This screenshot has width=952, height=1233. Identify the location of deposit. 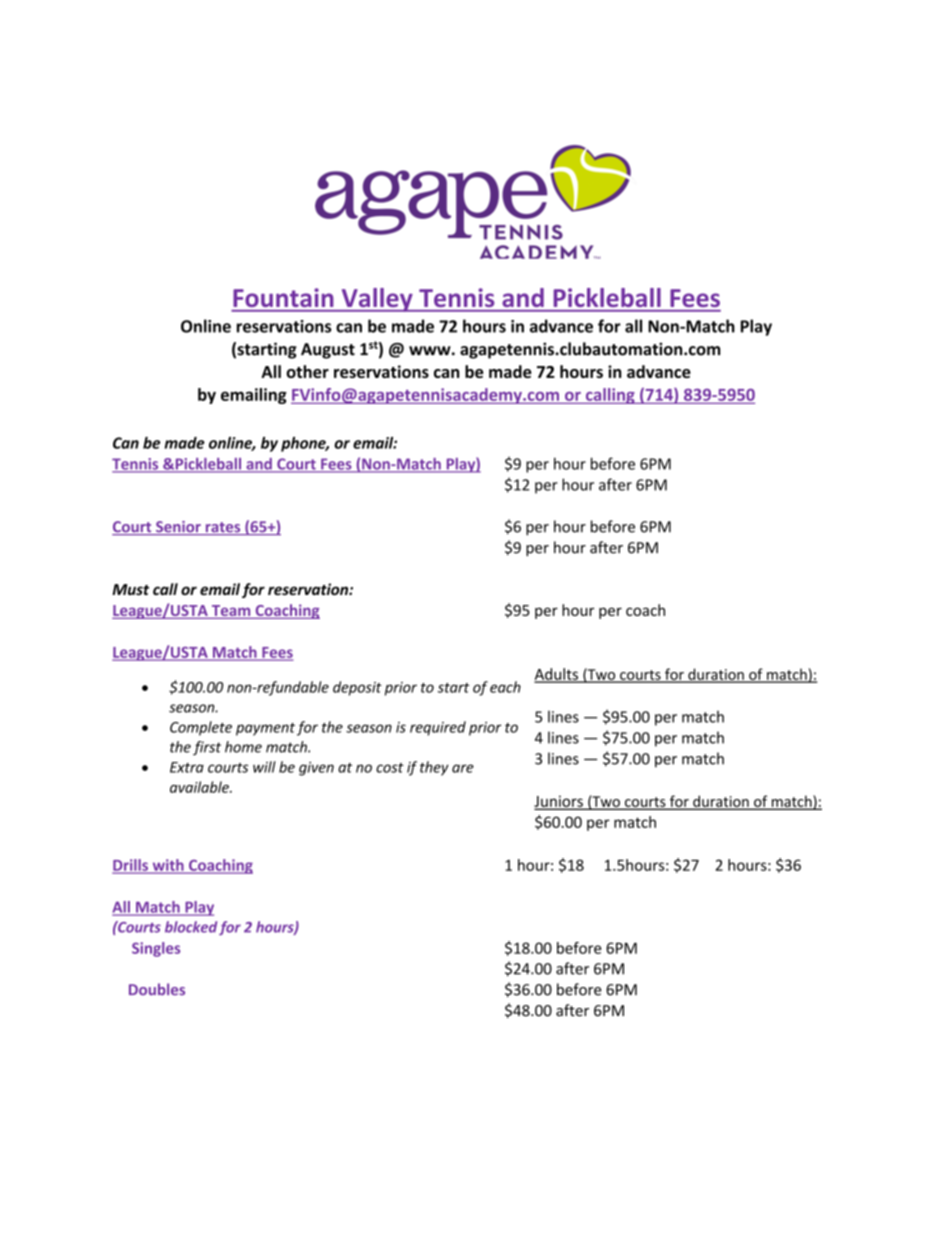
(357, 688).
